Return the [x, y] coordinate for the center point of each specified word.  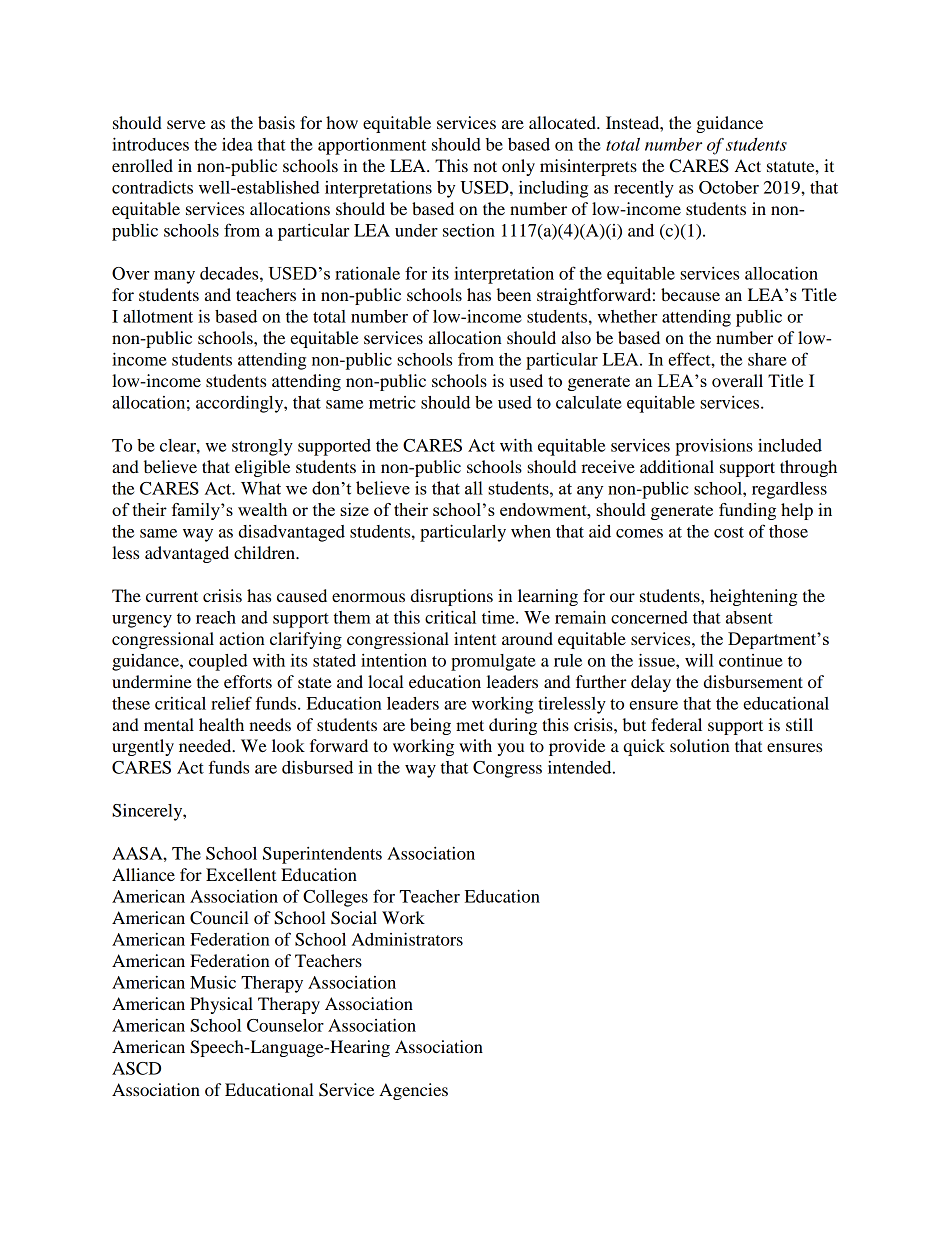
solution [700, 745]
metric [392, 402]
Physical [221, 1005]
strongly [262, 447]
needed [206, 745]
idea [237, 144]
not [485, 166]
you [510, 749]
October [729, 187]
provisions [714, 447]
